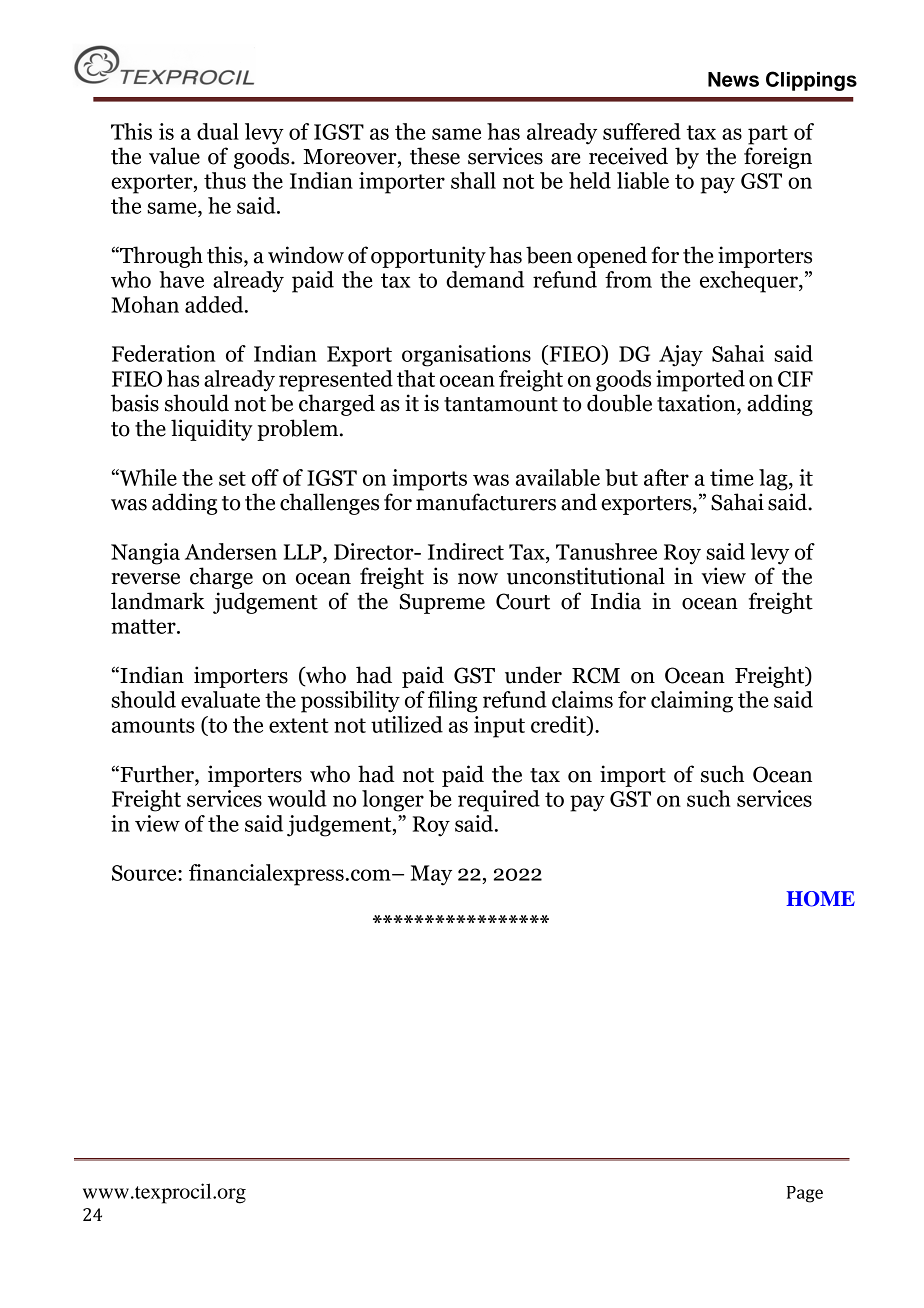 Image resolution: width=924 pixels, height=1308 pixels. I want to click on Page, so click(805, 1194).
